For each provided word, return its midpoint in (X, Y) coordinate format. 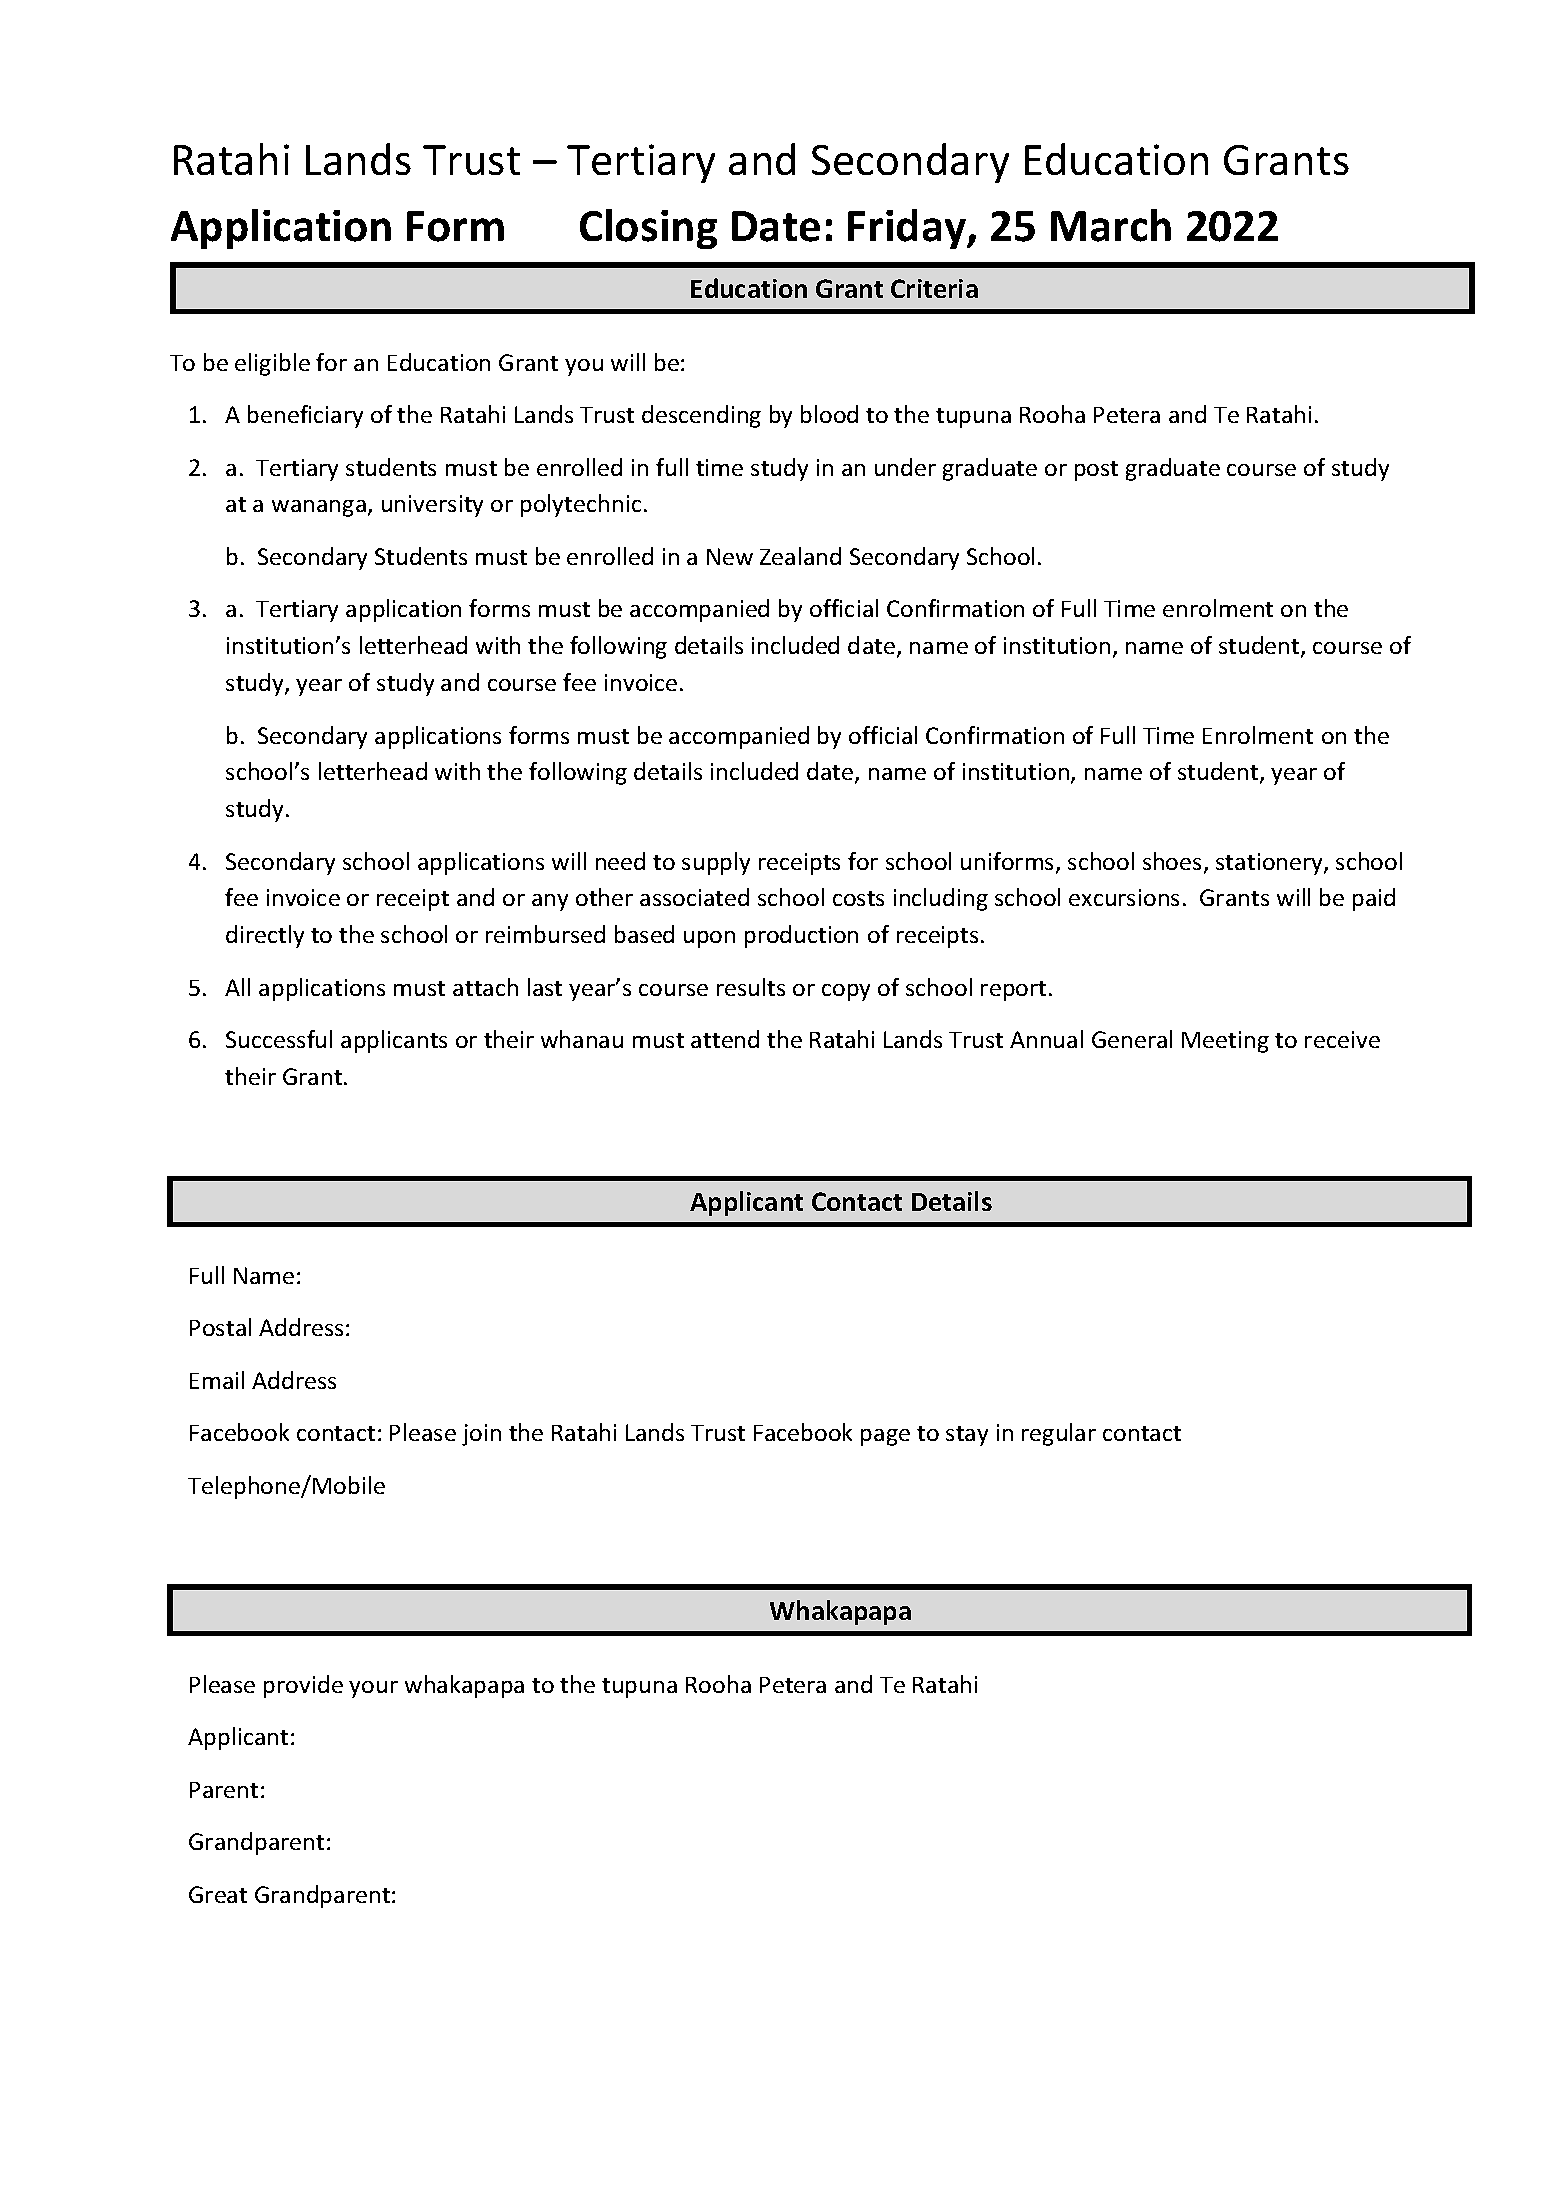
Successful (279, 1039)
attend (725, 1039)
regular (1059, 1434)
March (1111, 225)
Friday (908, 229)
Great (218, 1894)
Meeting (1225, 1042)
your (373, 1689)
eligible (272, 364)
